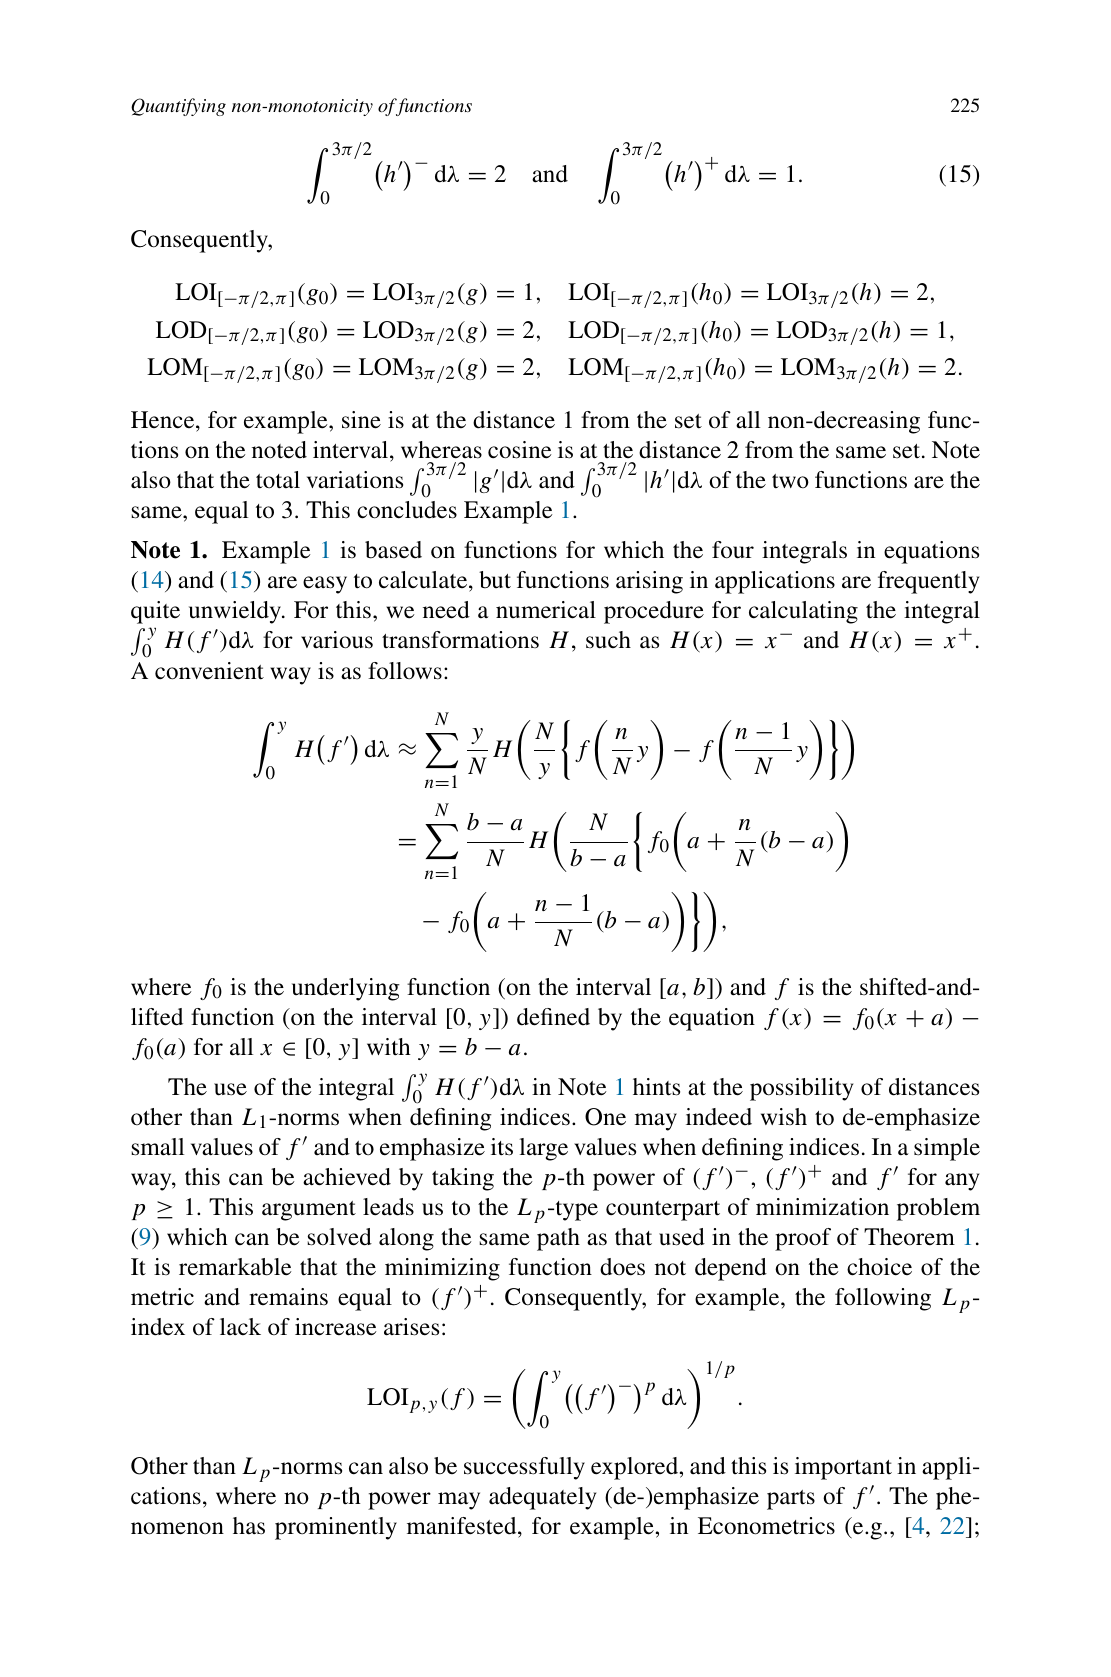 This page has height=1677, width=1111. Describe the element at coordinates (407, 510) in the page. I see `concludes` at that location.
